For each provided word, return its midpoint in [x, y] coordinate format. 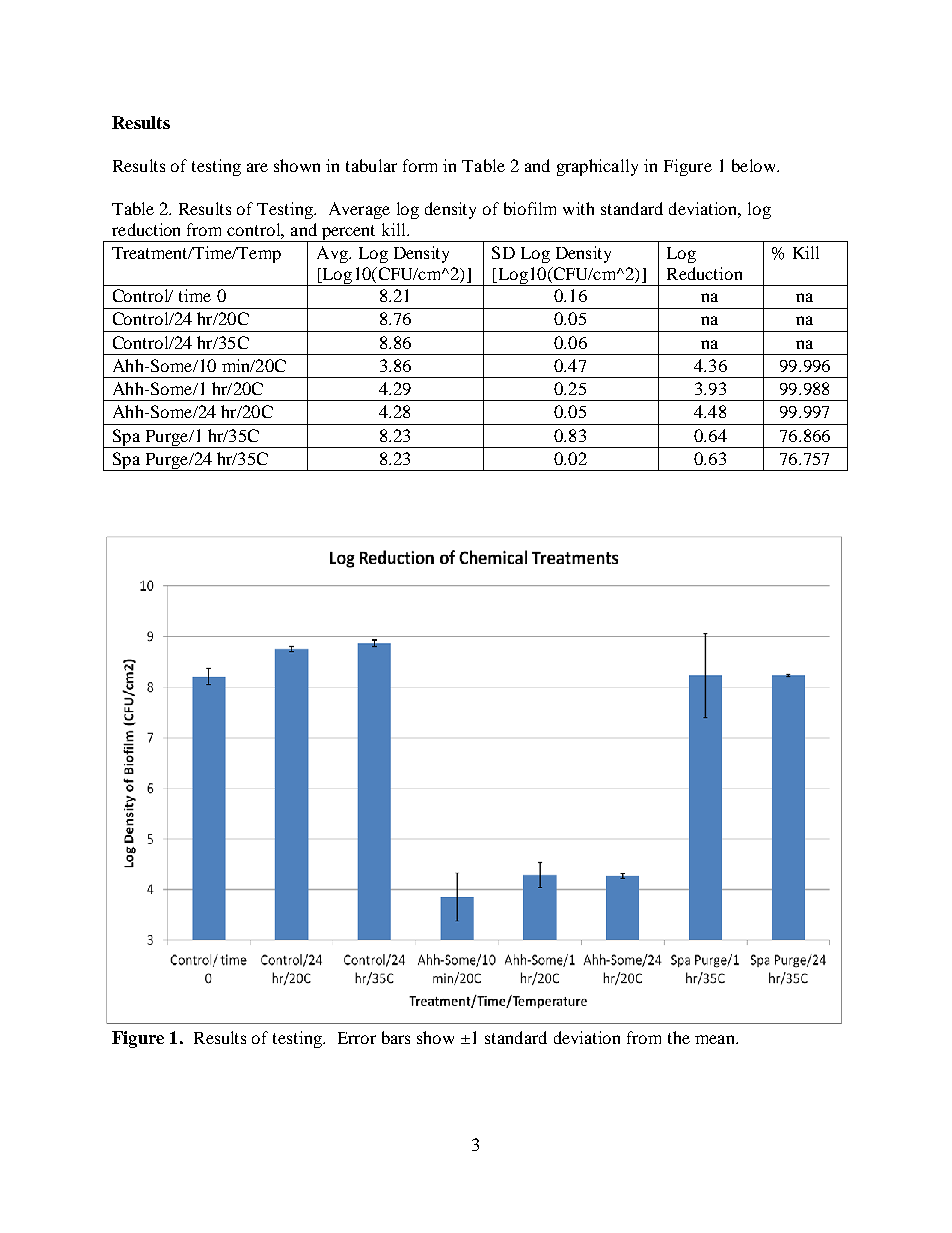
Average [359, 210]
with [578, 208]
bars [396, 1037]
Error [357, 1038]
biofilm [530, 208]
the [679, 1037]
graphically [597, 167]
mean [716, 1039]
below [755, 165]
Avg [333, 254]
